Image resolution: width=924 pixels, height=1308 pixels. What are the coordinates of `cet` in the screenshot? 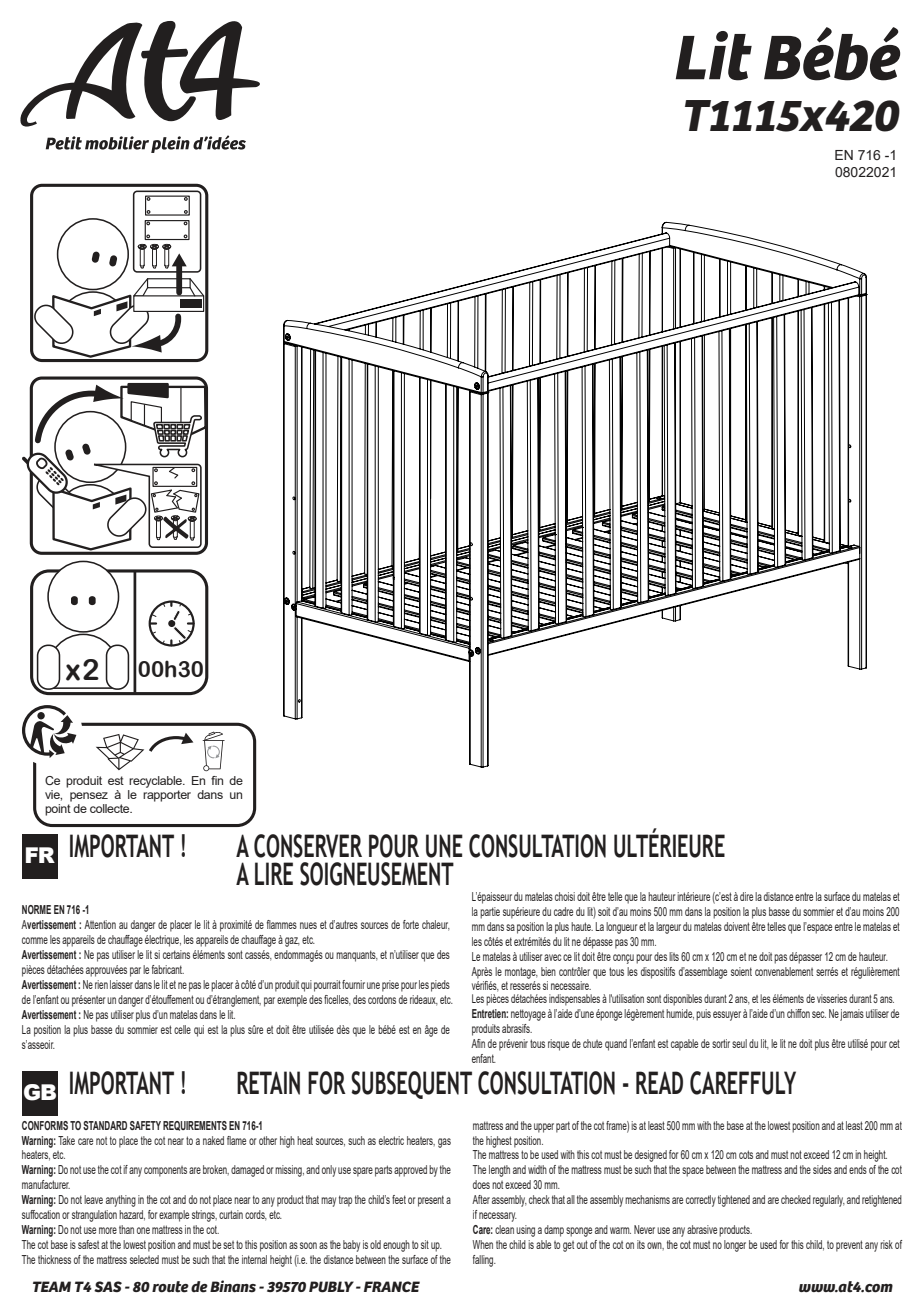 It's located at (894, 1043).
